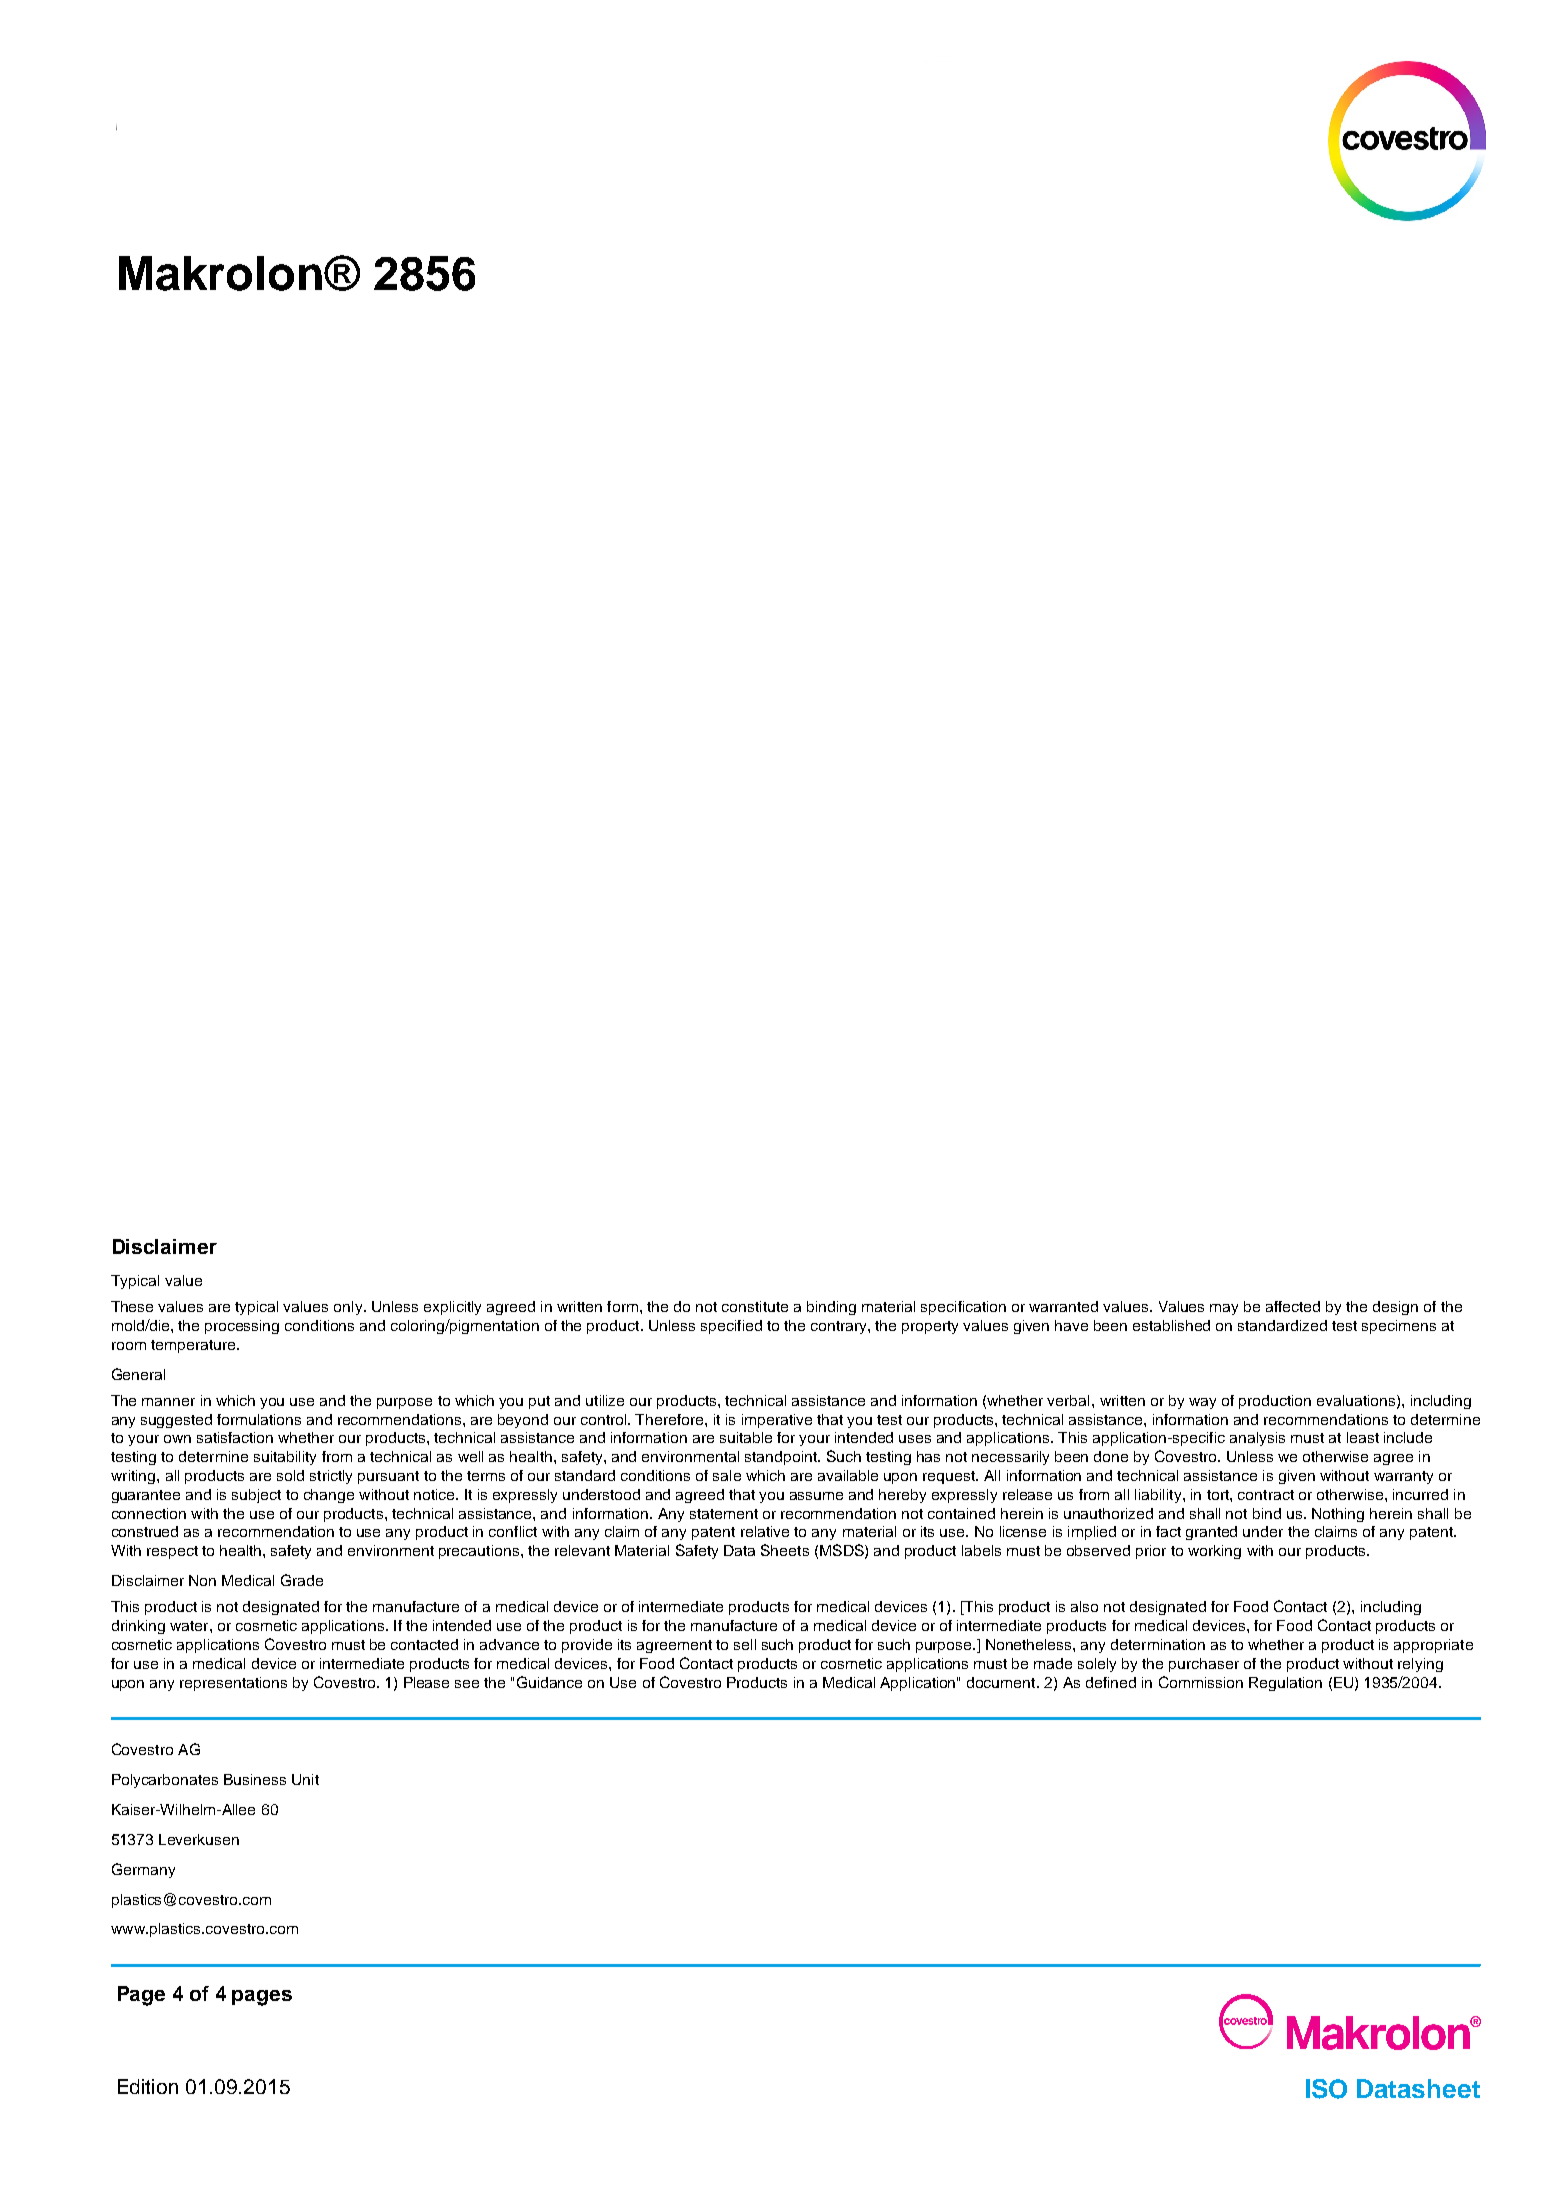 The image size is (1554, 2199). Describe the element at coordinates (1285, 1684) in the screenshot. I see `Regulation` at that location.
